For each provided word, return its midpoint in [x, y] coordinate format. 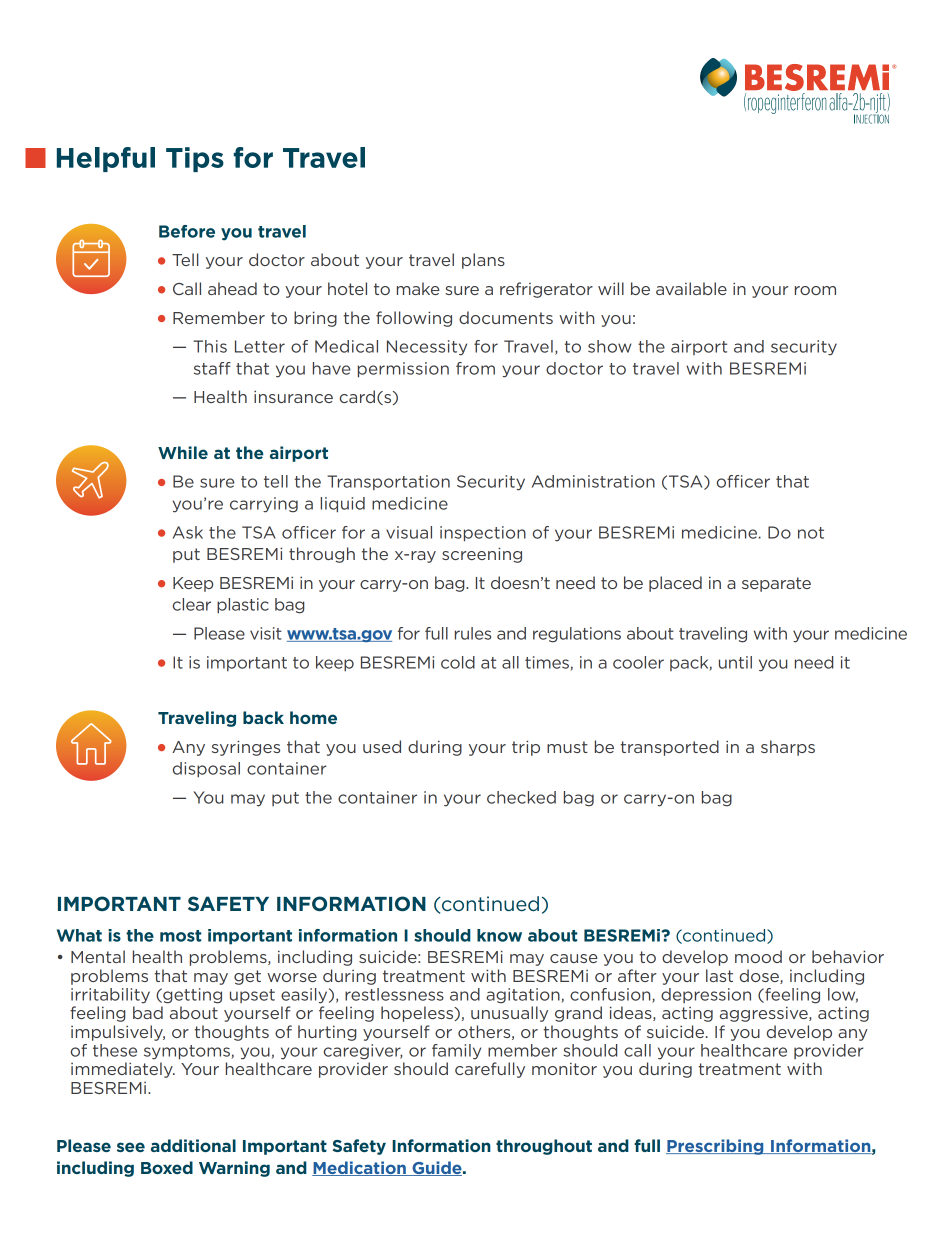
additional [193, 1145]
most [180, 936]
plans [483, 261]
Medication [360, 1168]
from [475, 368]
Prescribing [716, 1147]
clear [192, 604]
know [499, 935]
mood [758, 956]
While [183, 452]
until [735, 662]
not [811, 533]
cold [458, 662]
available [691, 288]
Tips [195, 159]
